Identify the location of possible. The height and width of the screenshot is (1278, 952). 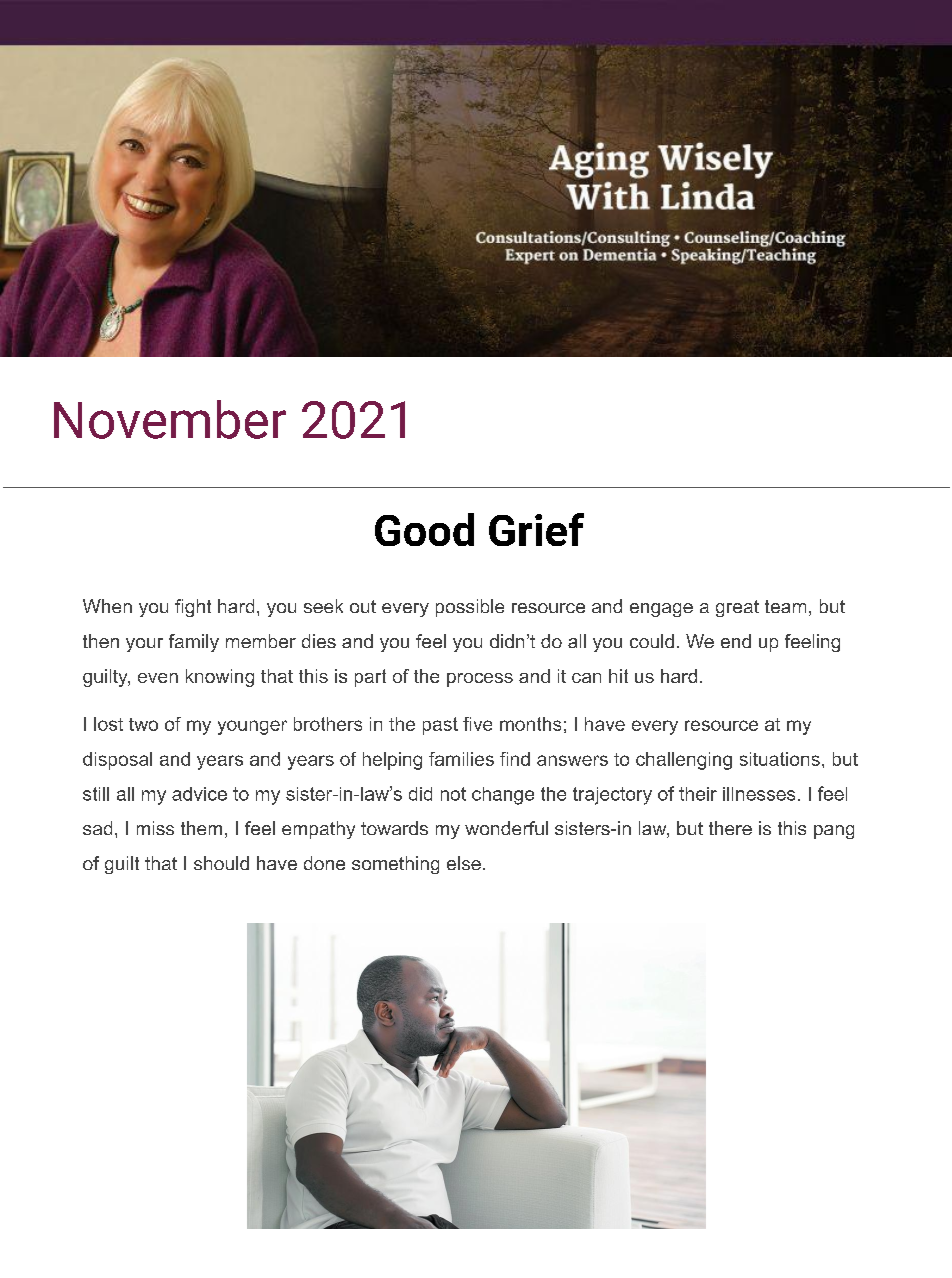
(470, 608).
